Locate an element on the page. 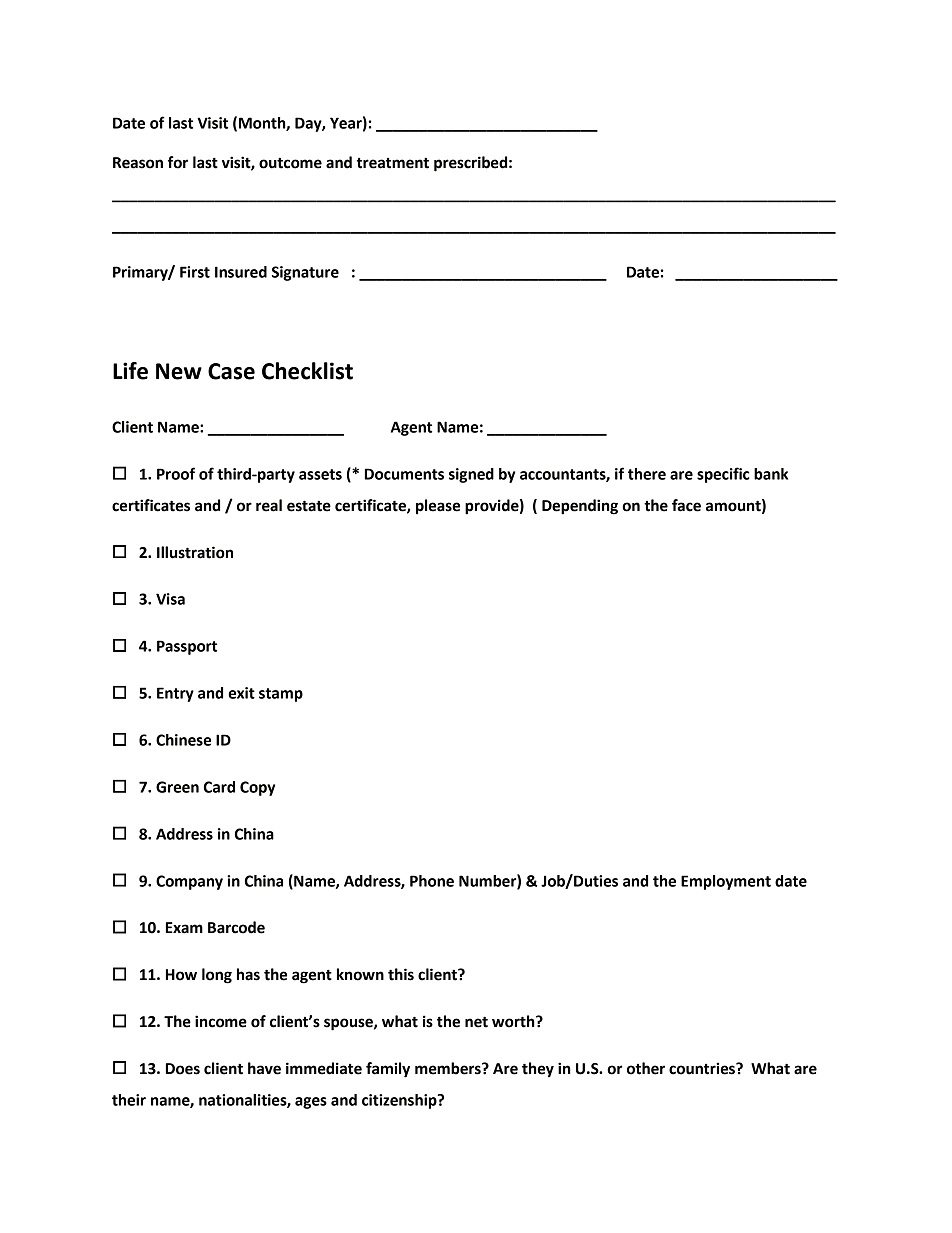 The width and height of the image is (952, 1233). Chinese is located at coordinates (183, 740).
